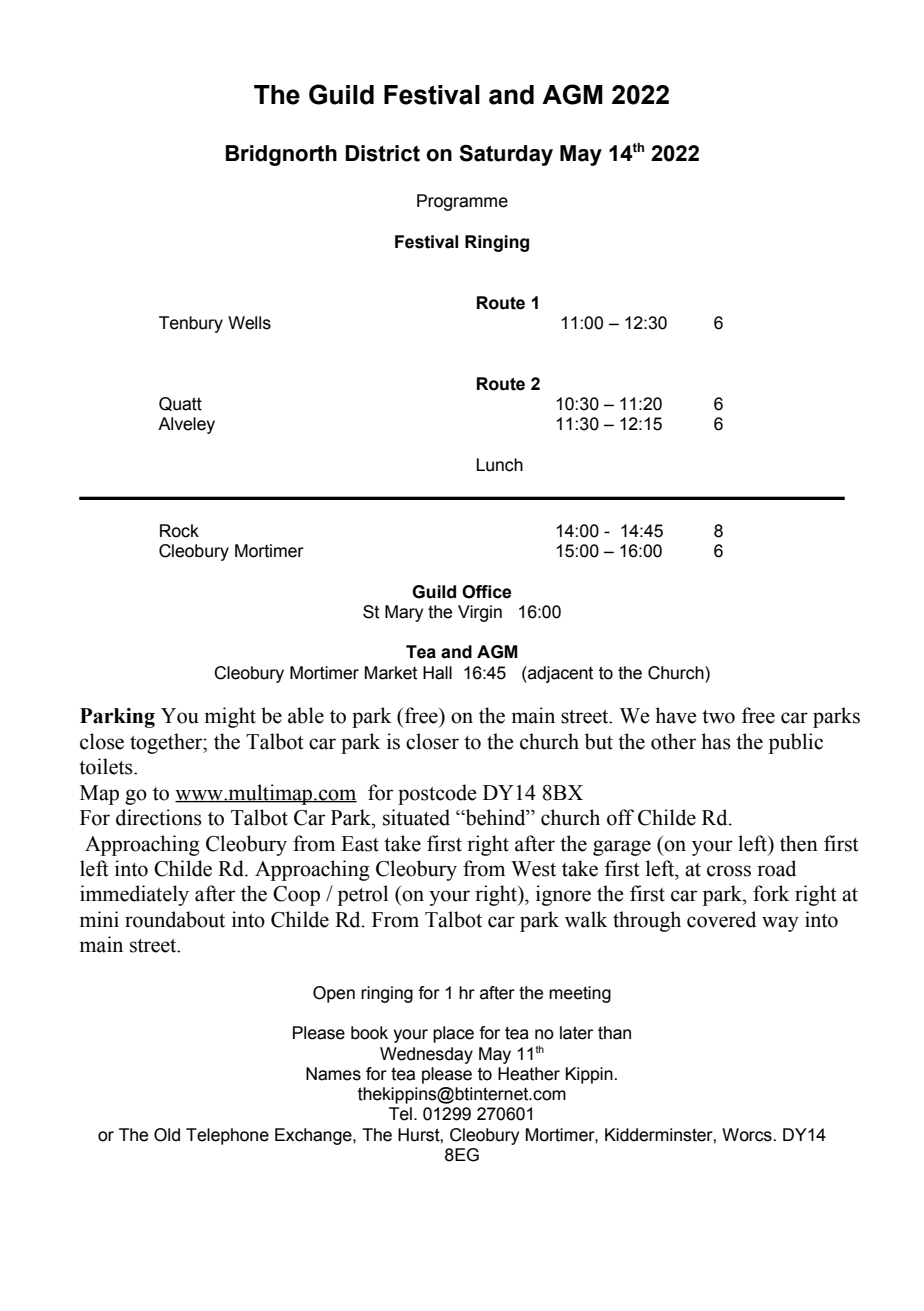  What do you see at coordinates (134, 895) in the document?
I see `immediately` at bounding box center [134, 895].
